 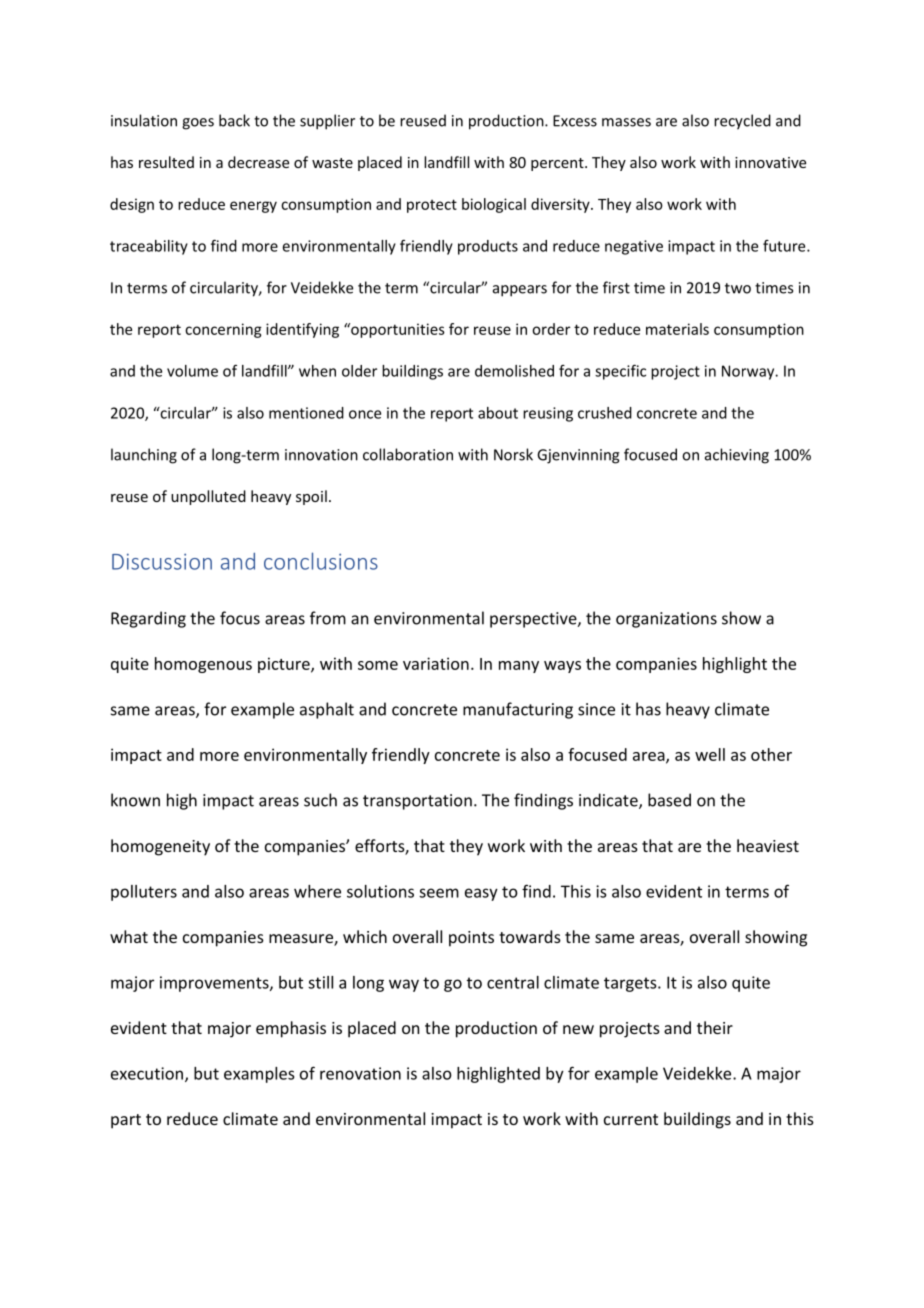 I want to click on variation, so click(x=436, y=663).
